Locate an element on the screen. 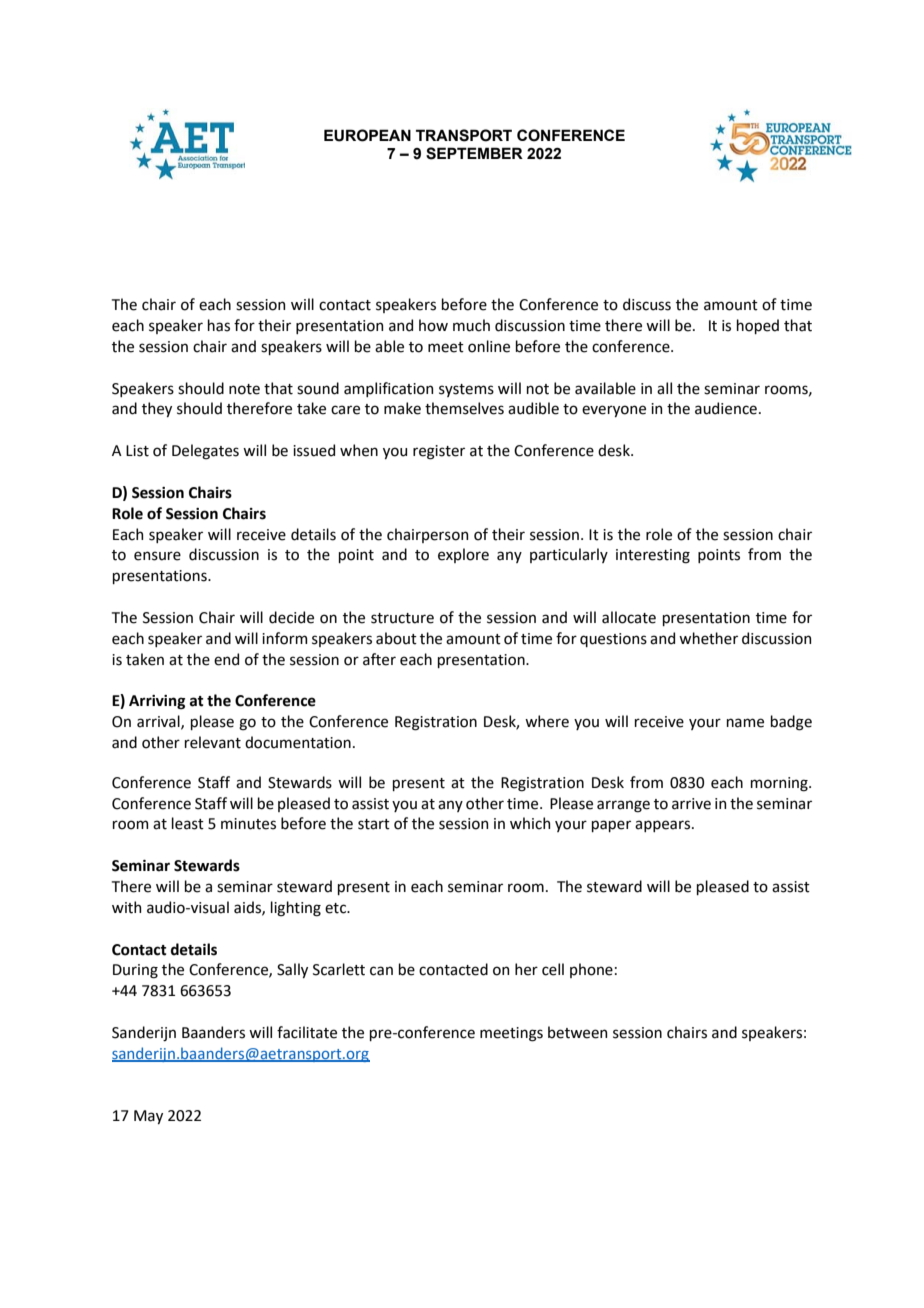 The width and height of the screenshot is (924, 1308). has is located at coordinates (219, 325).
